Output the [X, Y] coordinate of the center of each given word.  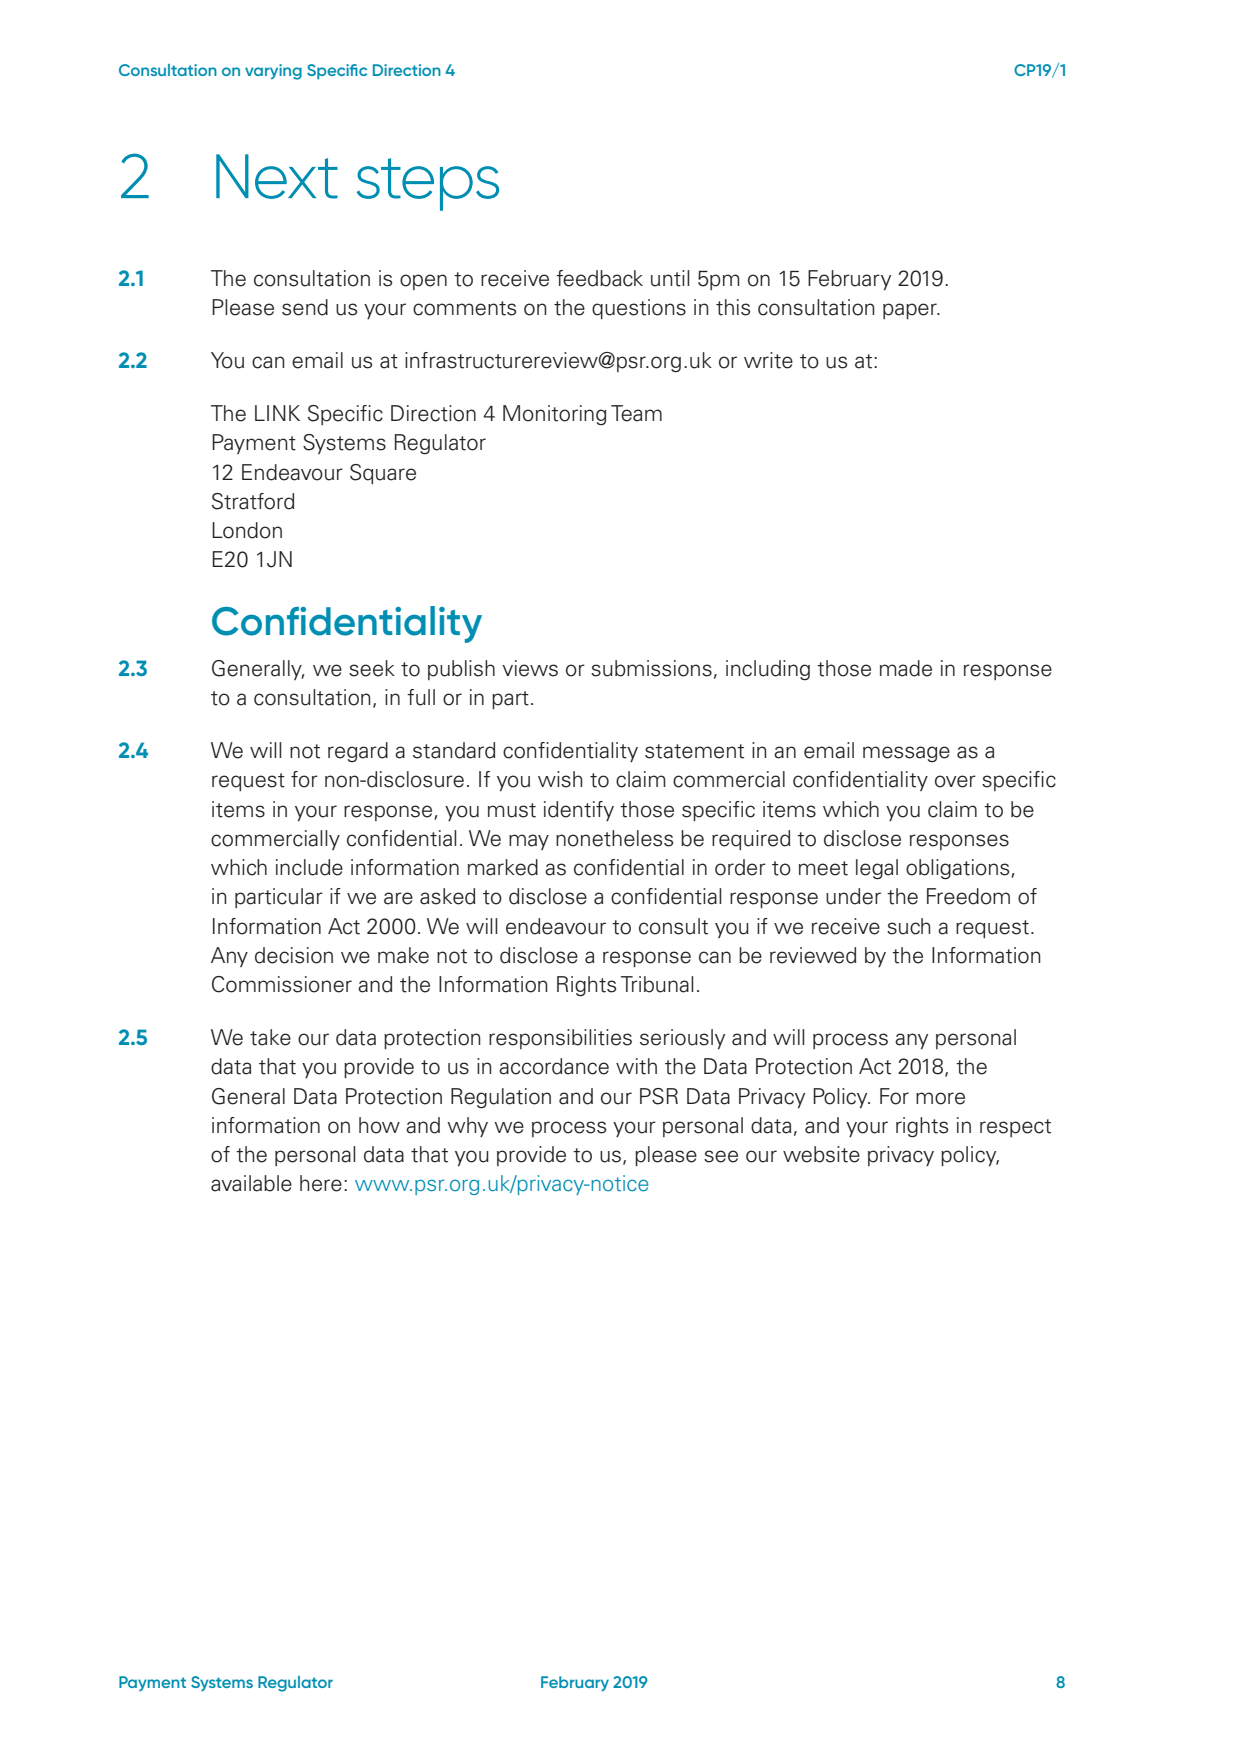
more [940, 1098]
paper [911, 311]
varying [273, 72]
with [636, 1066]
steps [428, 184]
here [321, 1183]
